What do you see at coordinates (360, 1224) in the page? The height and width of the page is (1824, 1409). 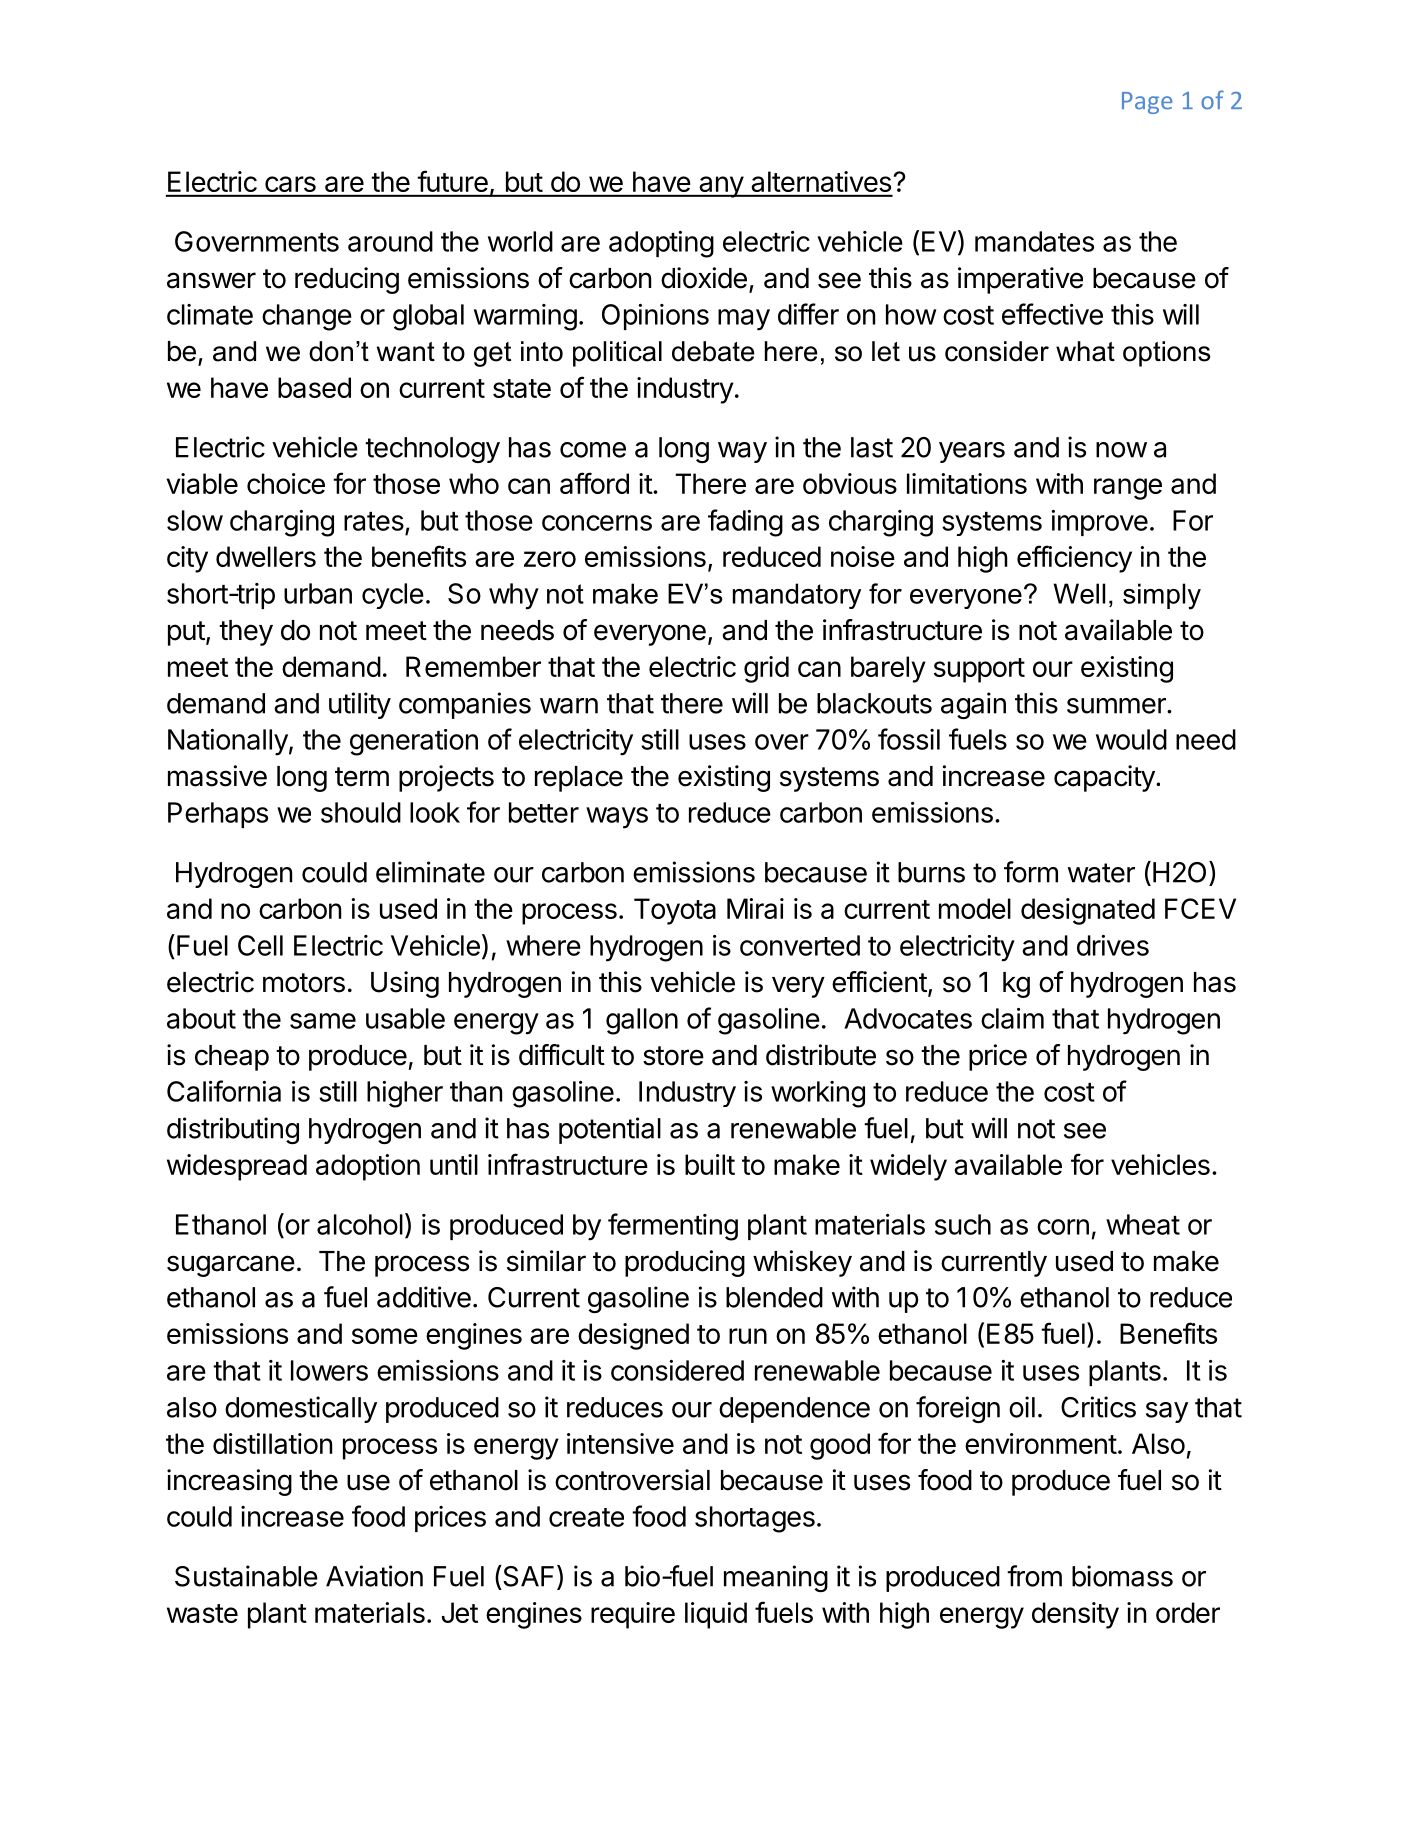 I see `alcohol` at bounding box center [360, 1224].
